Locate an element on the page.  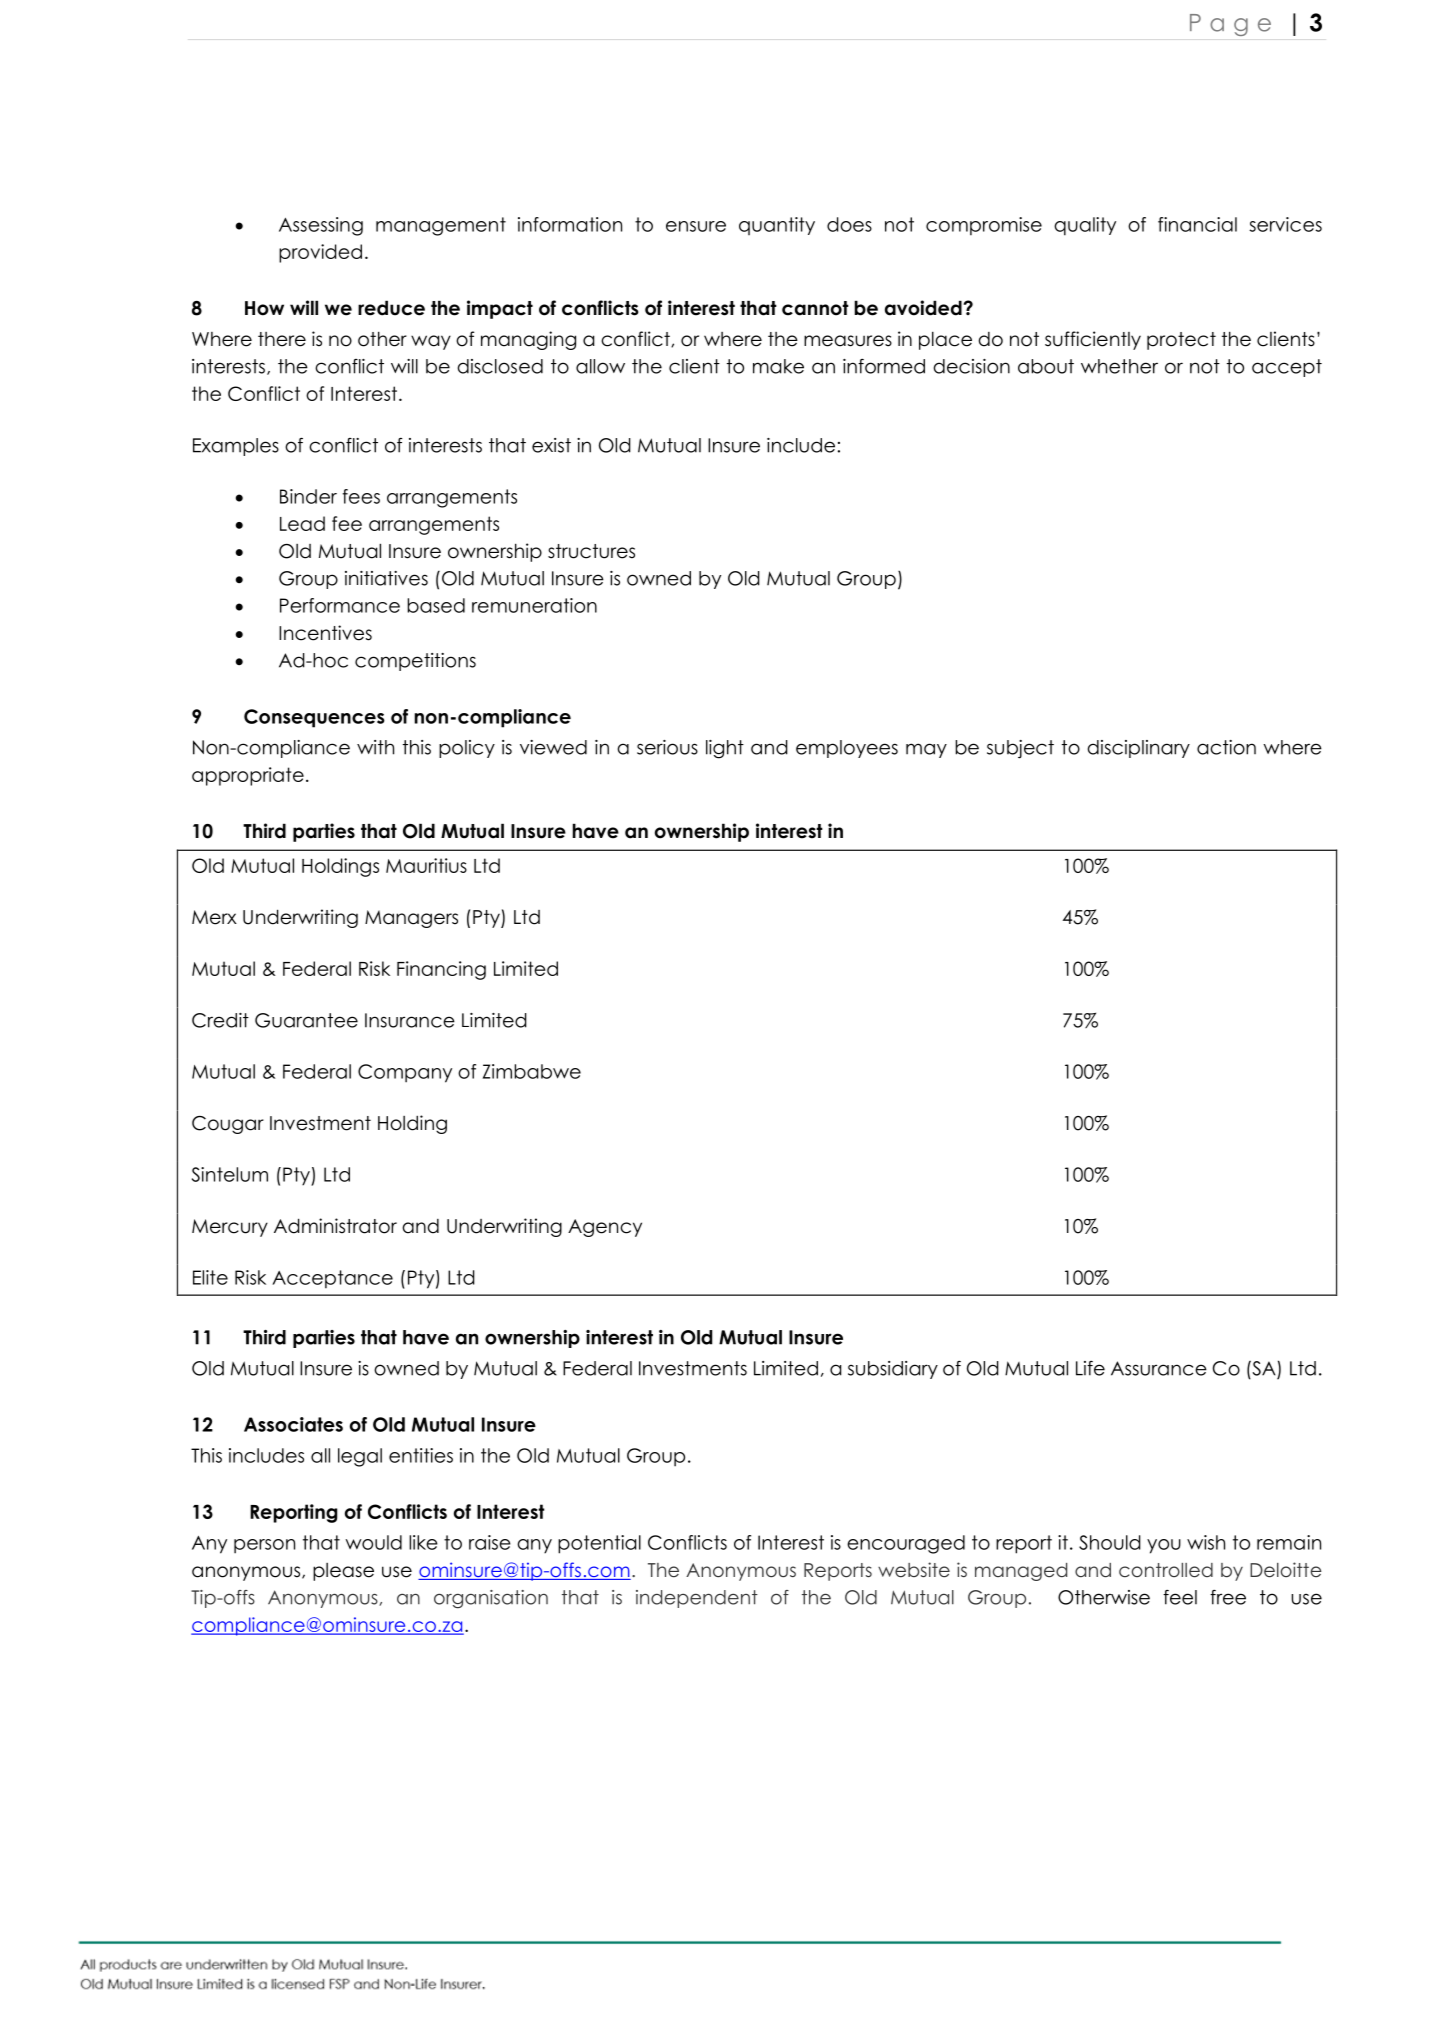
light is located at coordinates (725, 749).
